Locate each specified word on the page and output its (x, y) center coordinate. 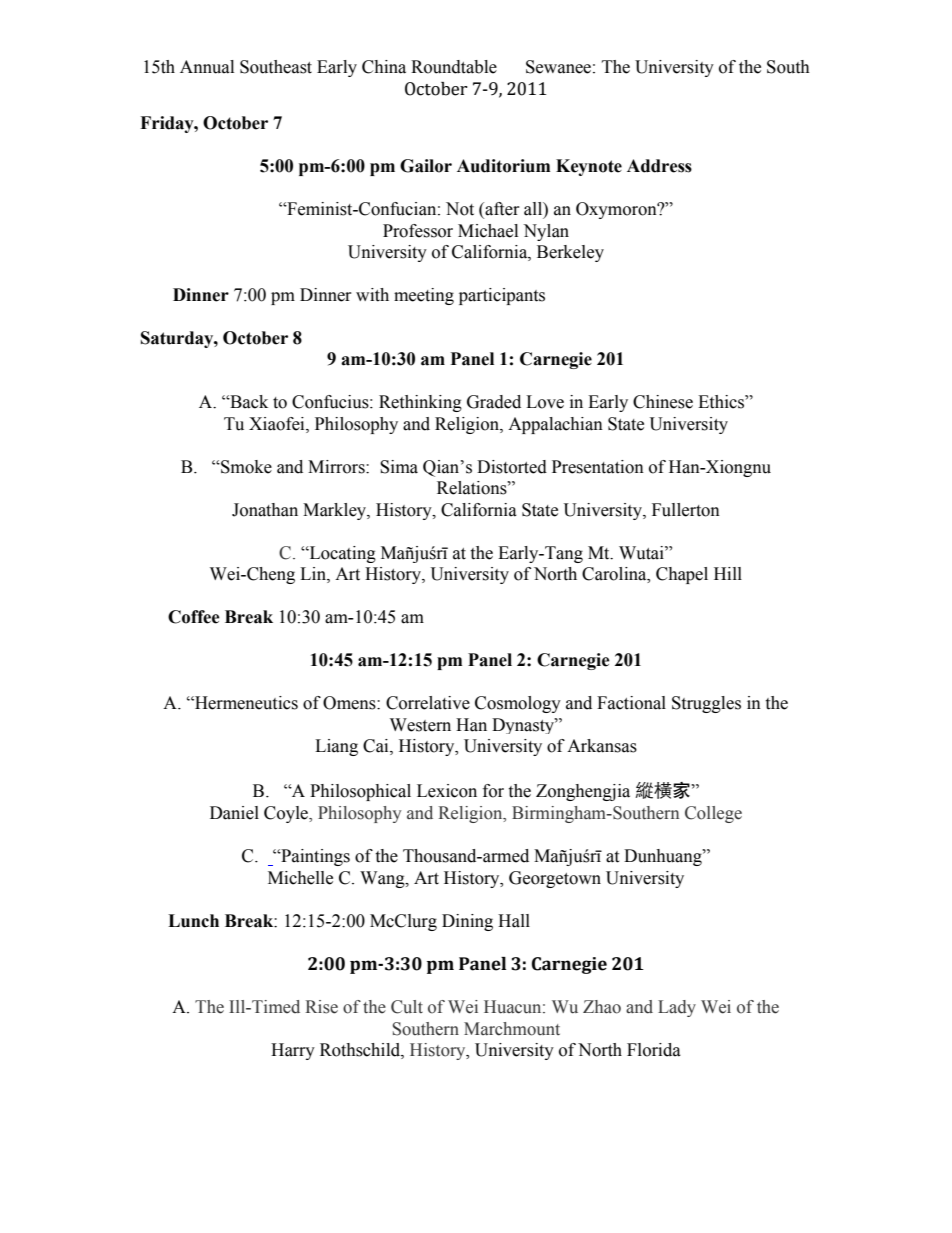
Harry (293, 1051)
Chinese (663, 402)
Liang (336, 747)
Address (659, 166)
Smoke (245, 467)
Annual (207, 67)
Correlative (428, 703)
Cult (407, 1007)
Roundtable (454, 67)
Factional (631, 703)
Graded (494, 402)
